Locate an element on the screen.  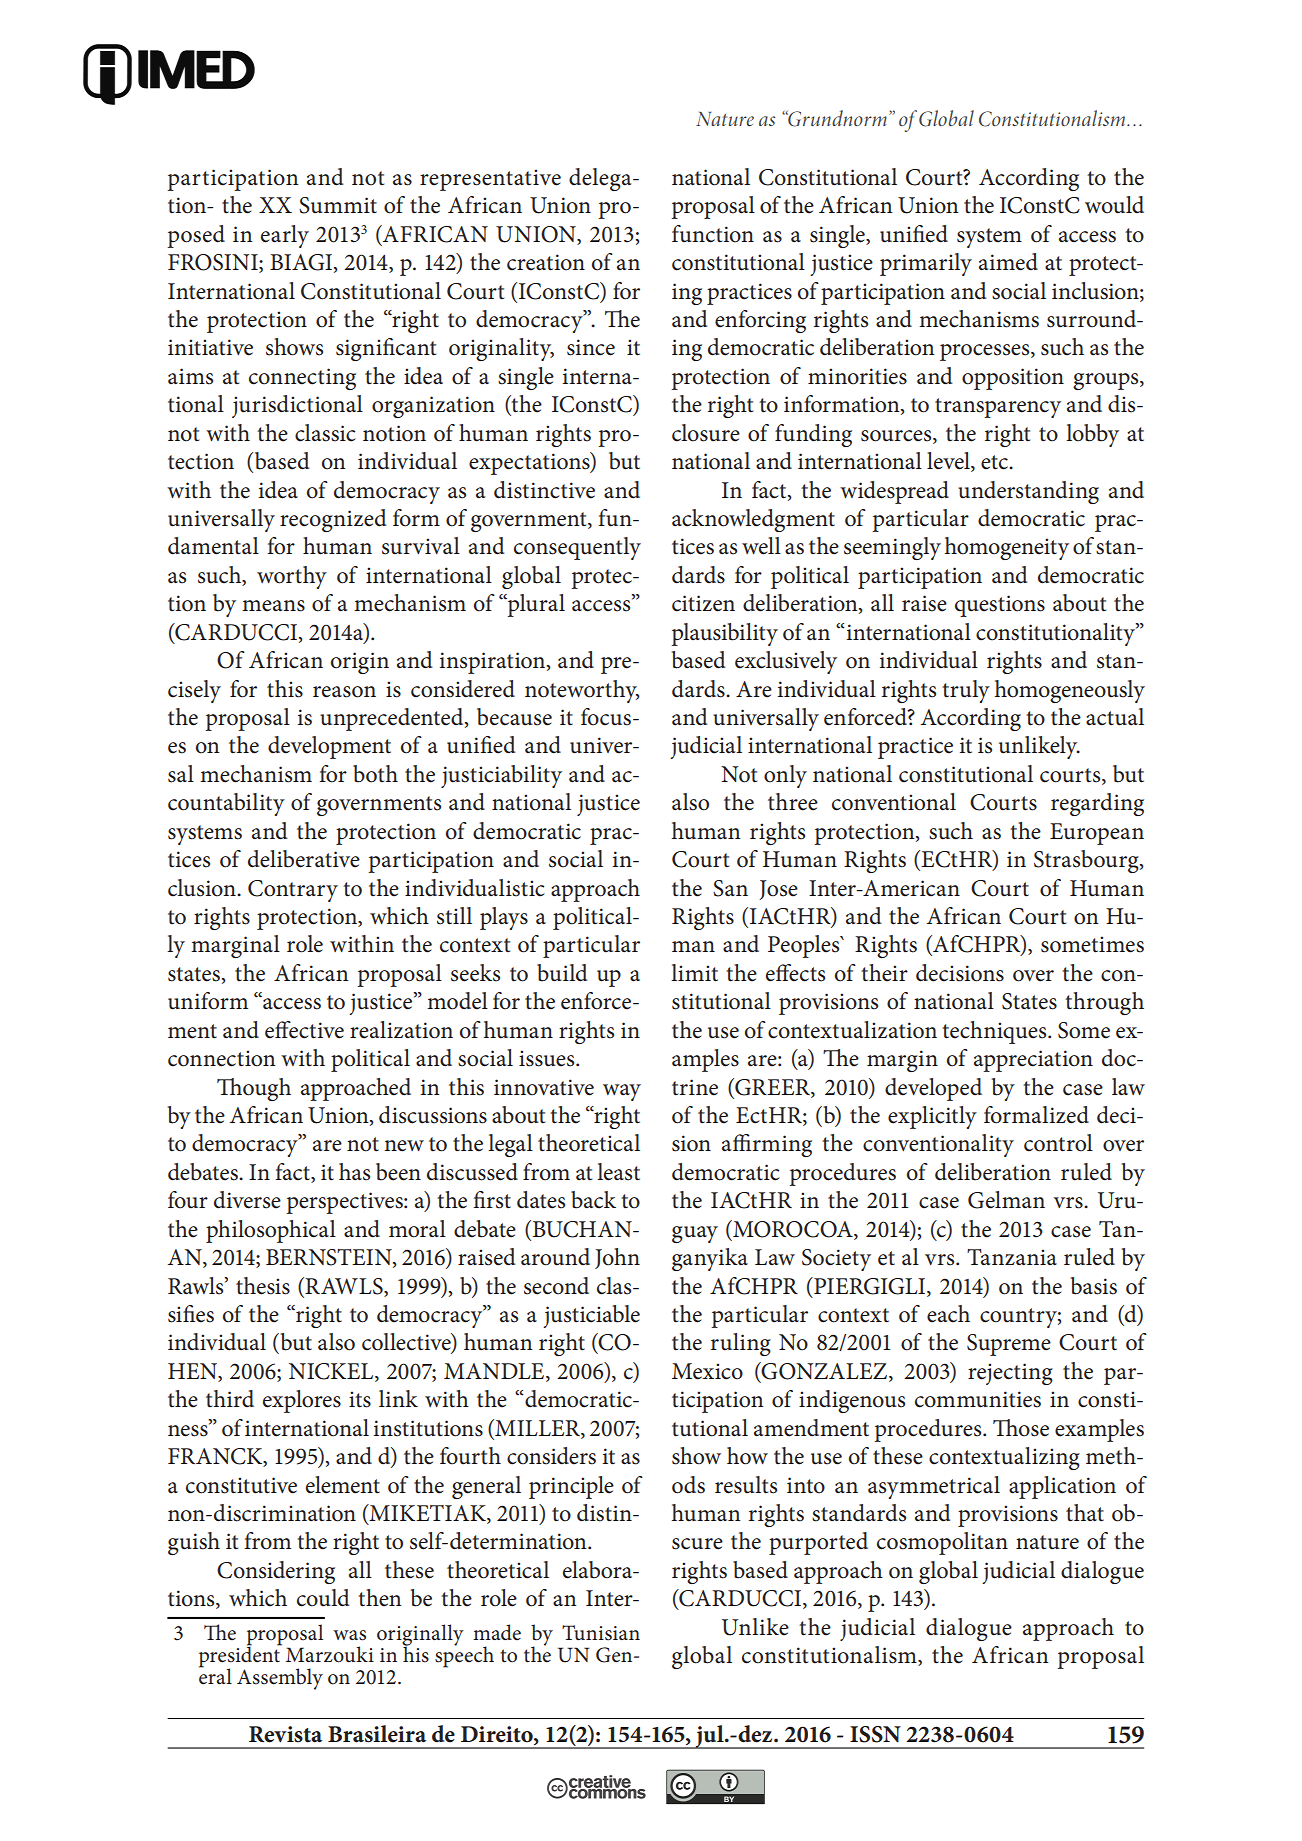
enforcing is located at coordinates (760, 321).
